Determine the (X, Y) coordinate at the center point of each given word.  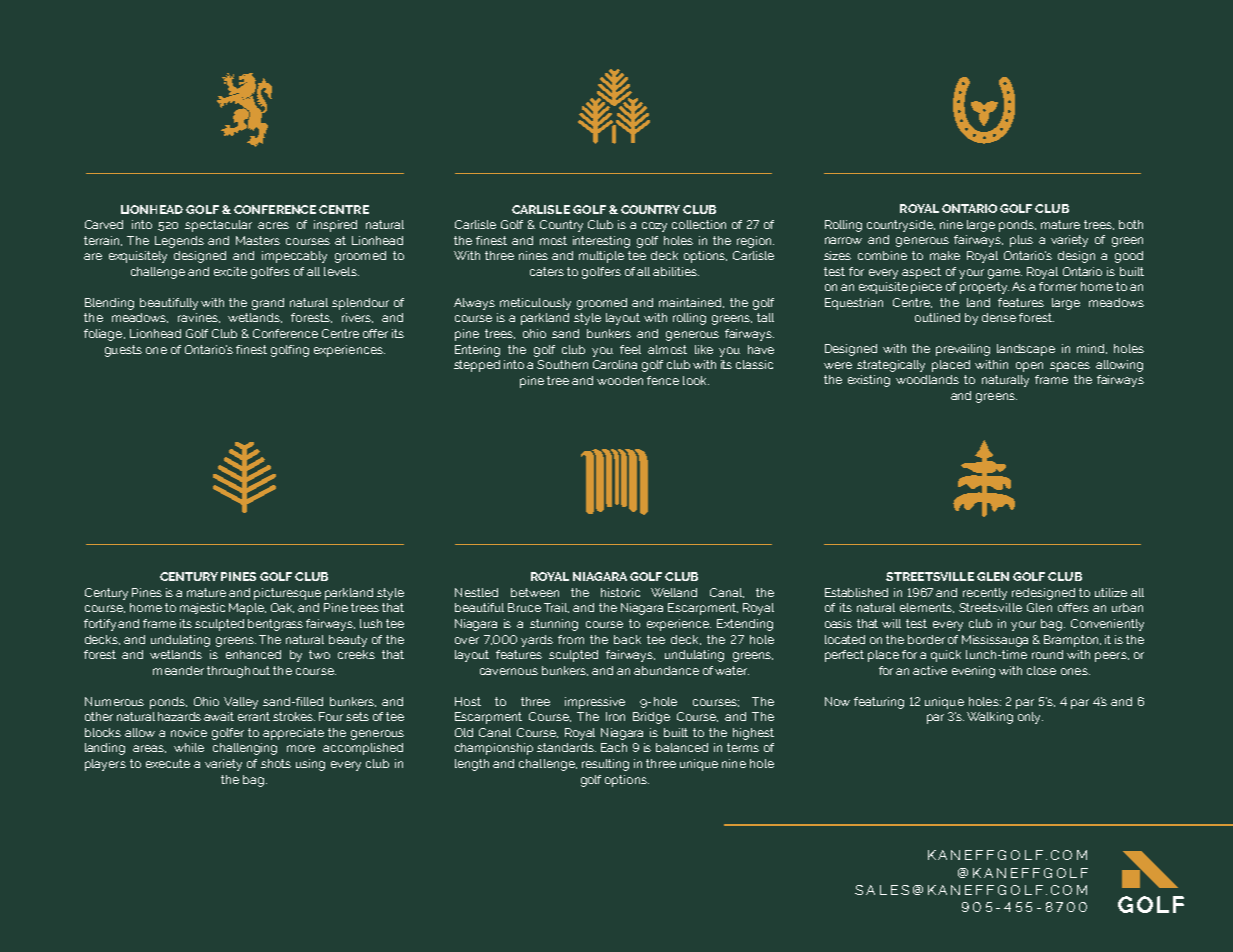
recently (985, 594)
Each (614, 747)
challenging (245, 749)
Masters (258, 240)
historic (620, 592)
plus (1021, 241)
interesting (601, 242)
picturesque (287, 594)
